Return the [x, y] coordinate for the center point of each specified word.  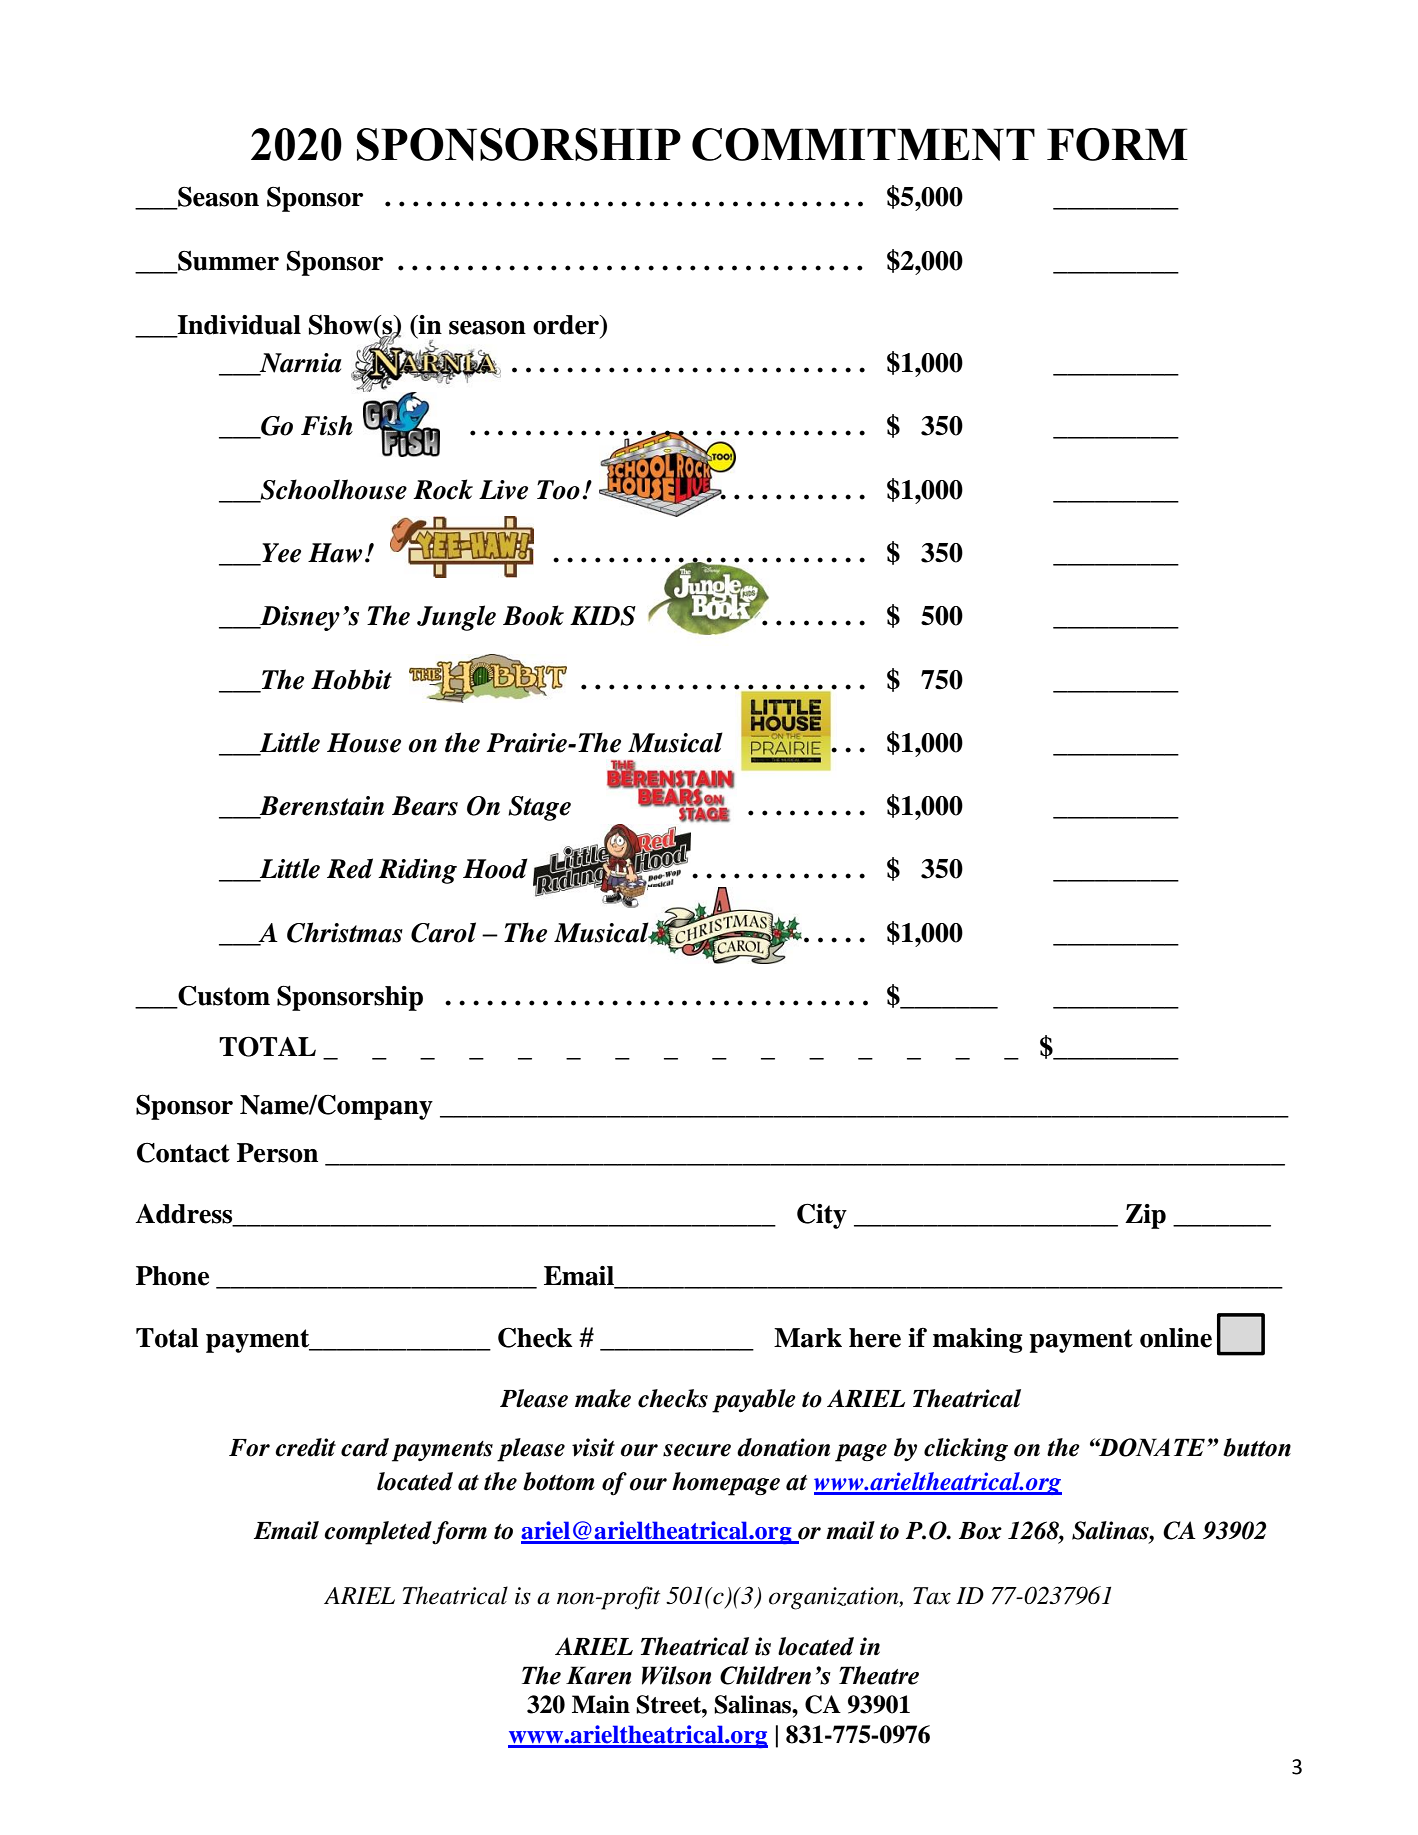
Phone [172, 1276]
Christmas [345, 932]
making [978, 1340]
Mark [808, 1338]
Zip [1145, 1216]
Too [558, 490]
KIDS [603, 616]
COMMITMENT [863, 144]
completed [378, 1533]
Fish [327, 425]
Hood [495, 868]
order [567, 326]
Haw [335, 553]
